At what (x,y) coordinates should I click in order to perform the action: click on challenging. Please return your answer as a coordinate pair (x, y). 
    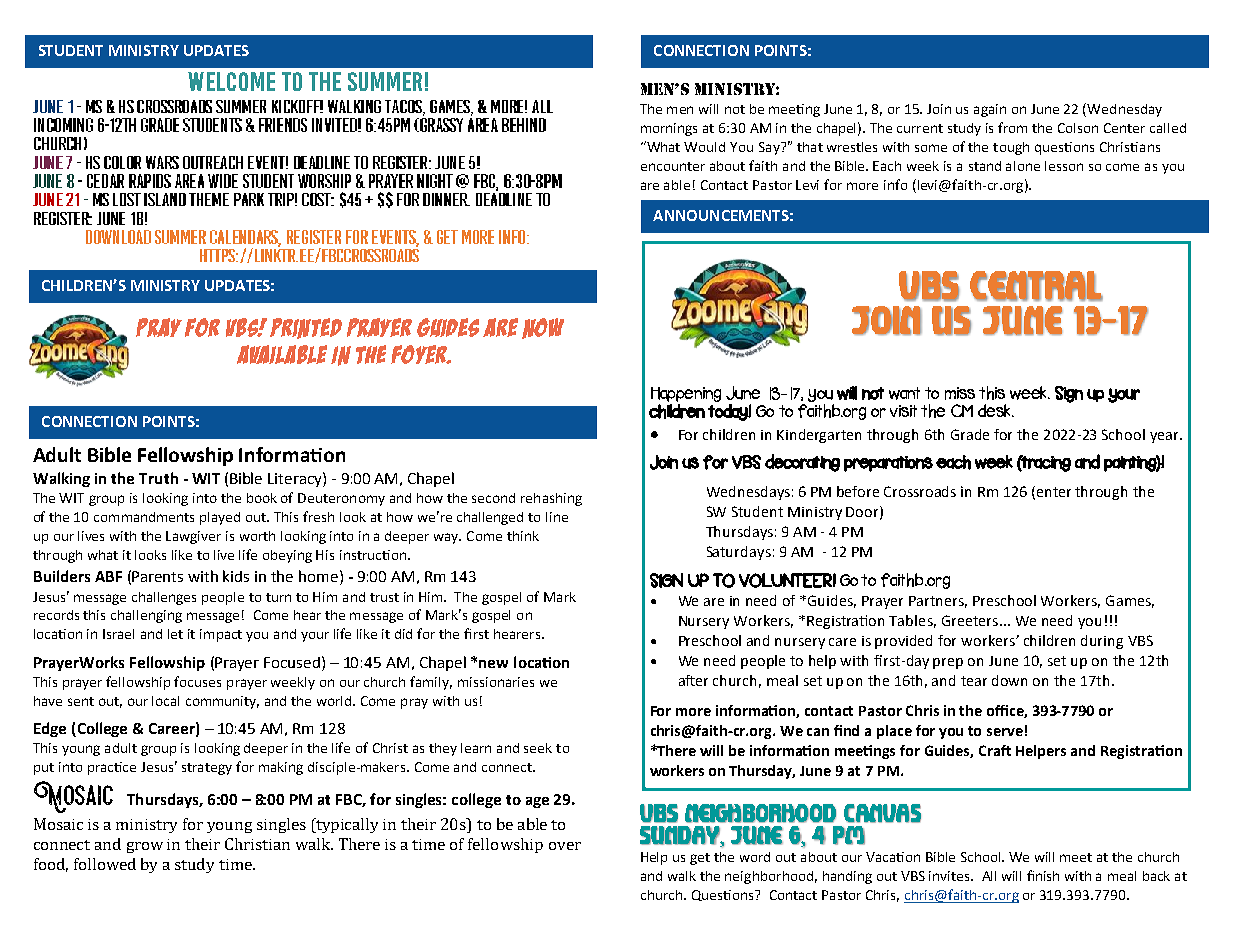
    Looking at the image, I should click on (146, 616).
